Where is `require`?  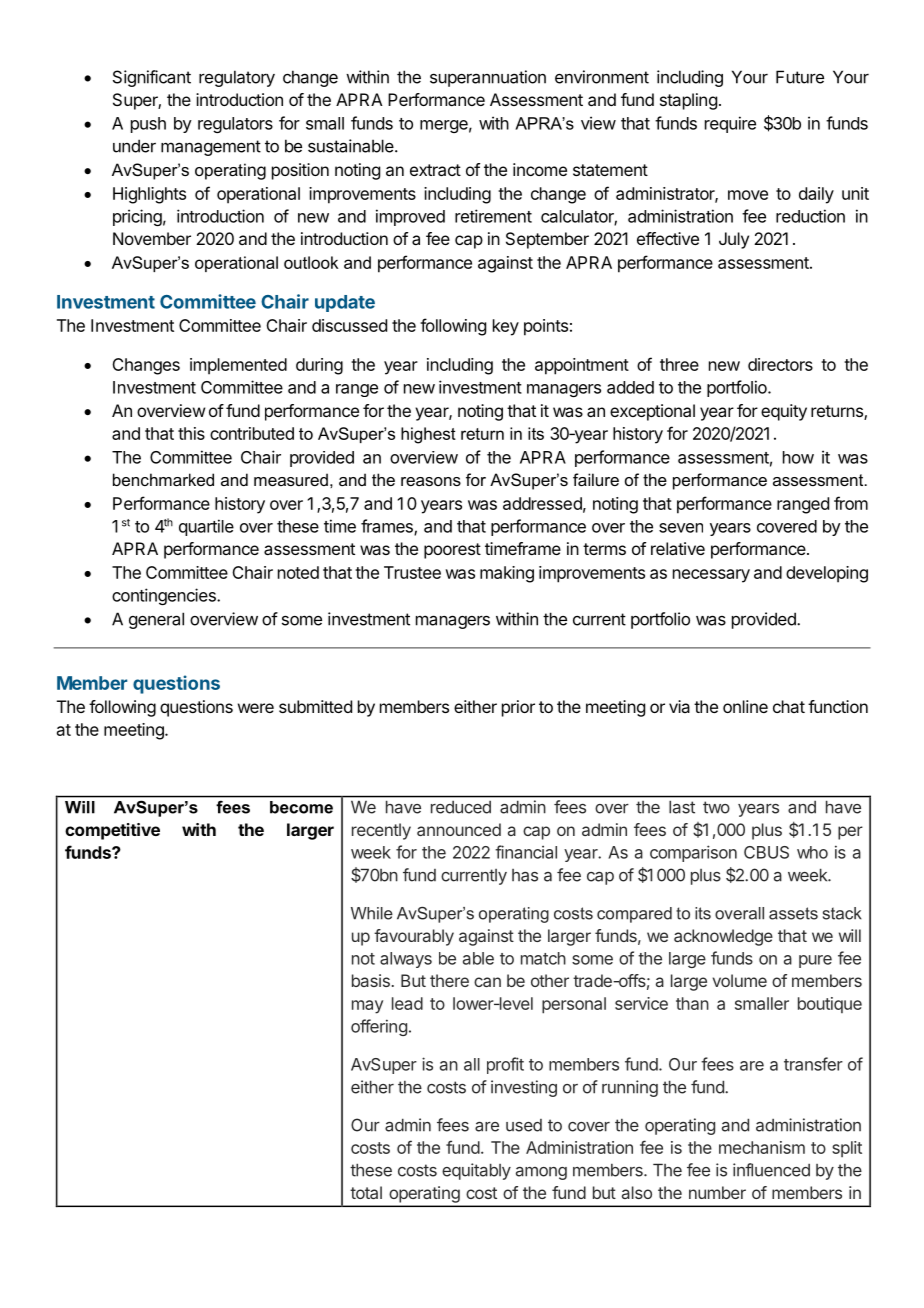 require is located at coordinates (730, 124).
